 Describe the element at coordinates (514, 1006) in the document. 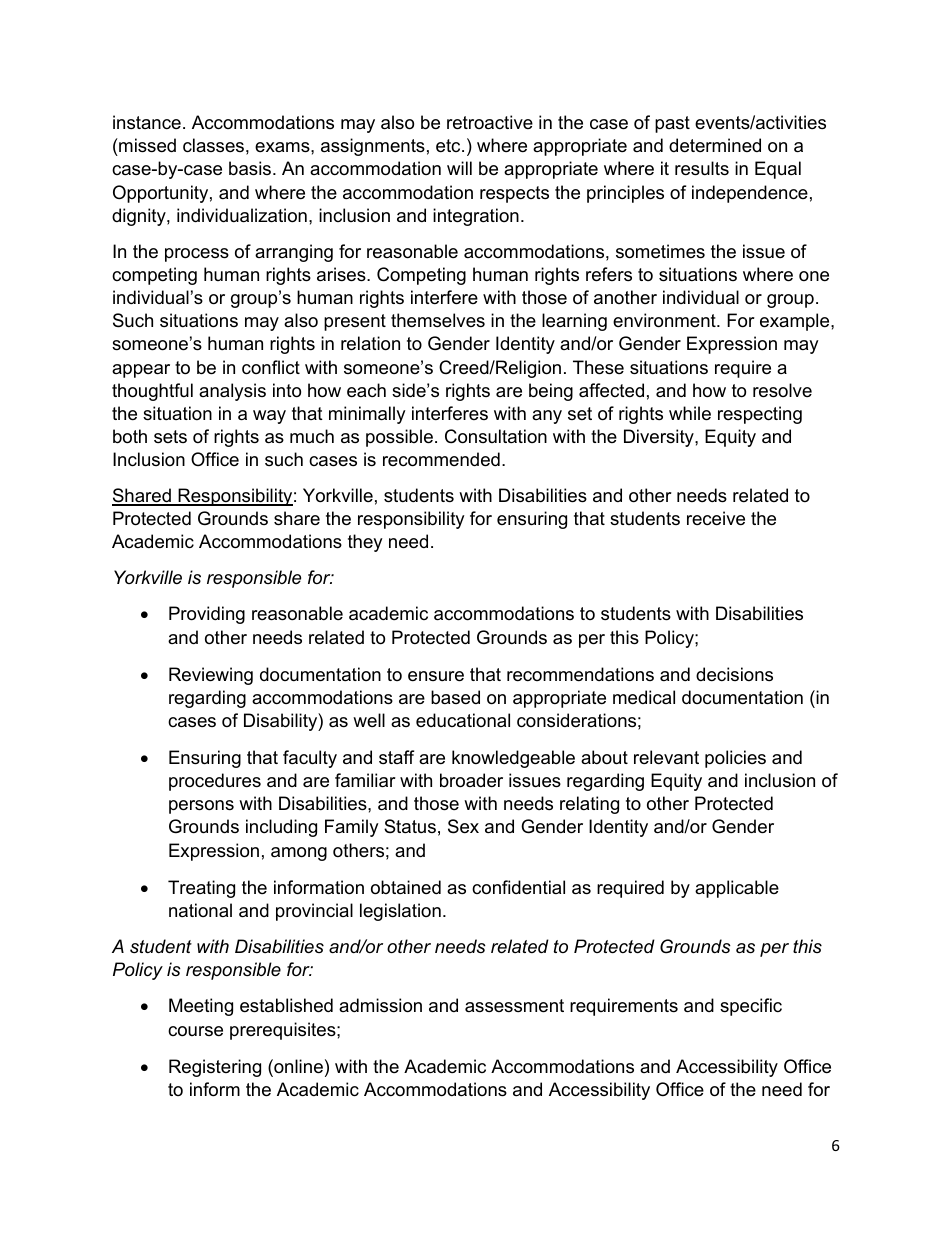

I see `assessment` at that location.
